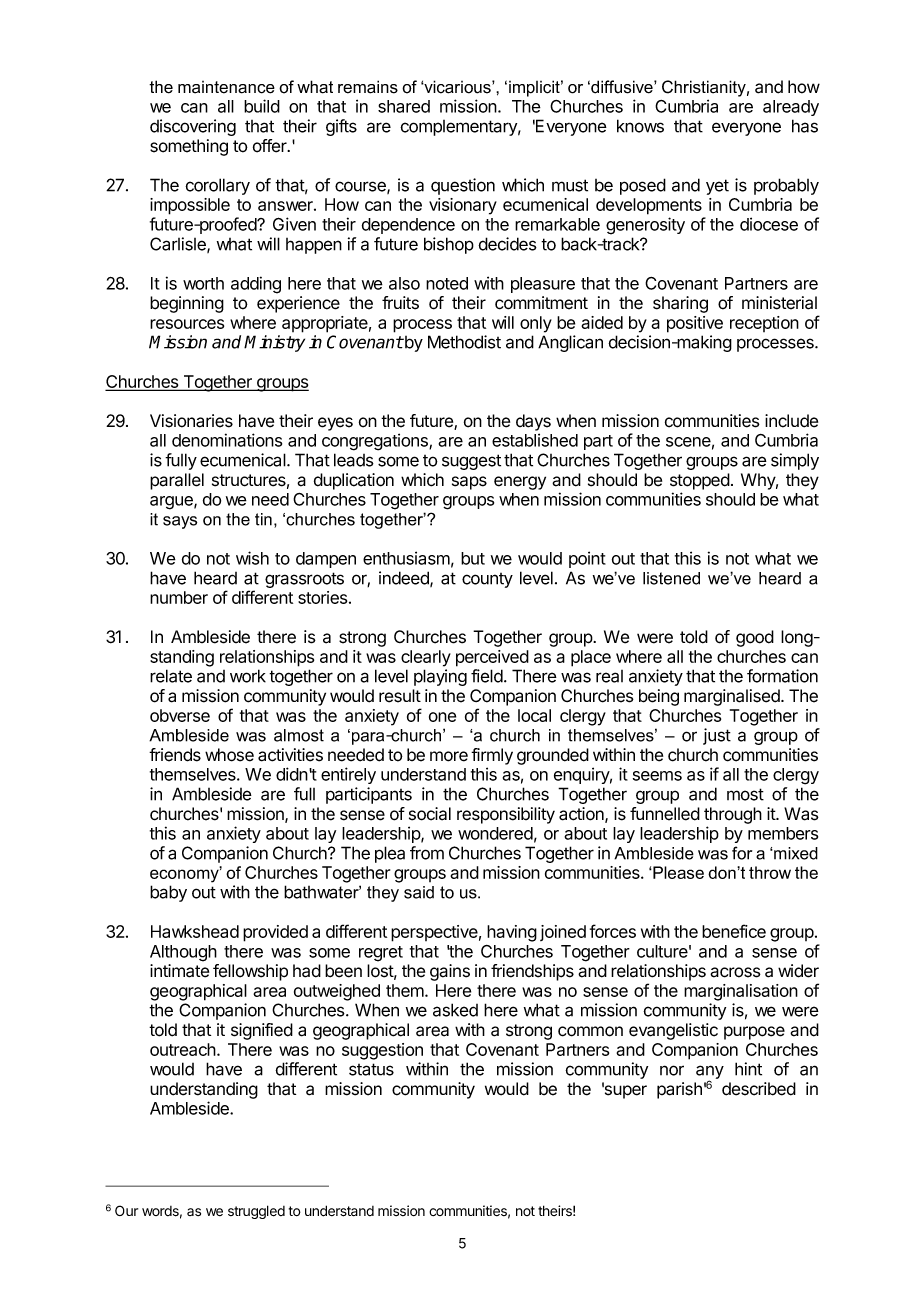  Describe the element at coordinates (248, 676) in the screenshot. I see `work` at that location.
